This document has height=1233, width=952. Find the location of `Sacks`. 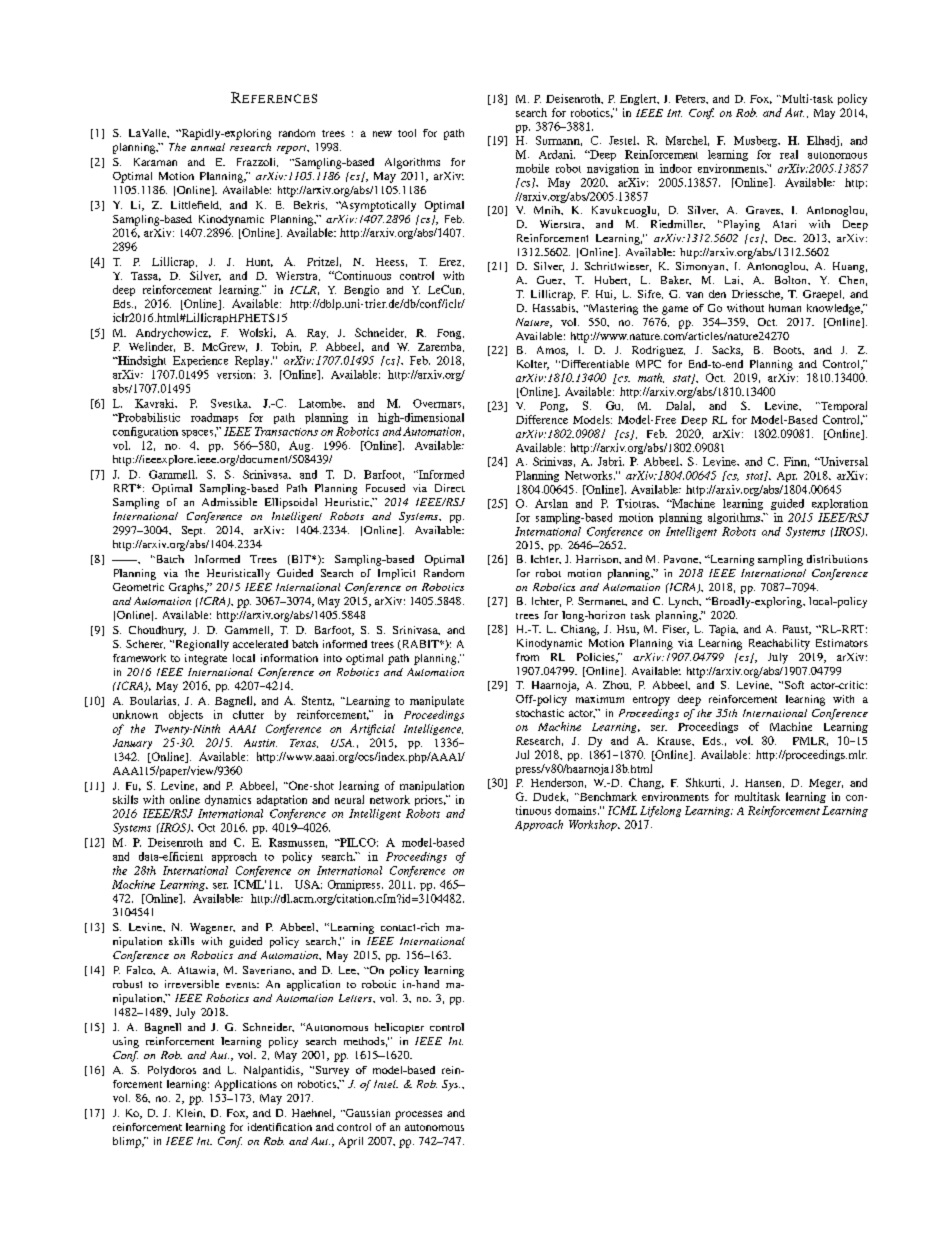

Sacks is located at coordinates (727, 351).
